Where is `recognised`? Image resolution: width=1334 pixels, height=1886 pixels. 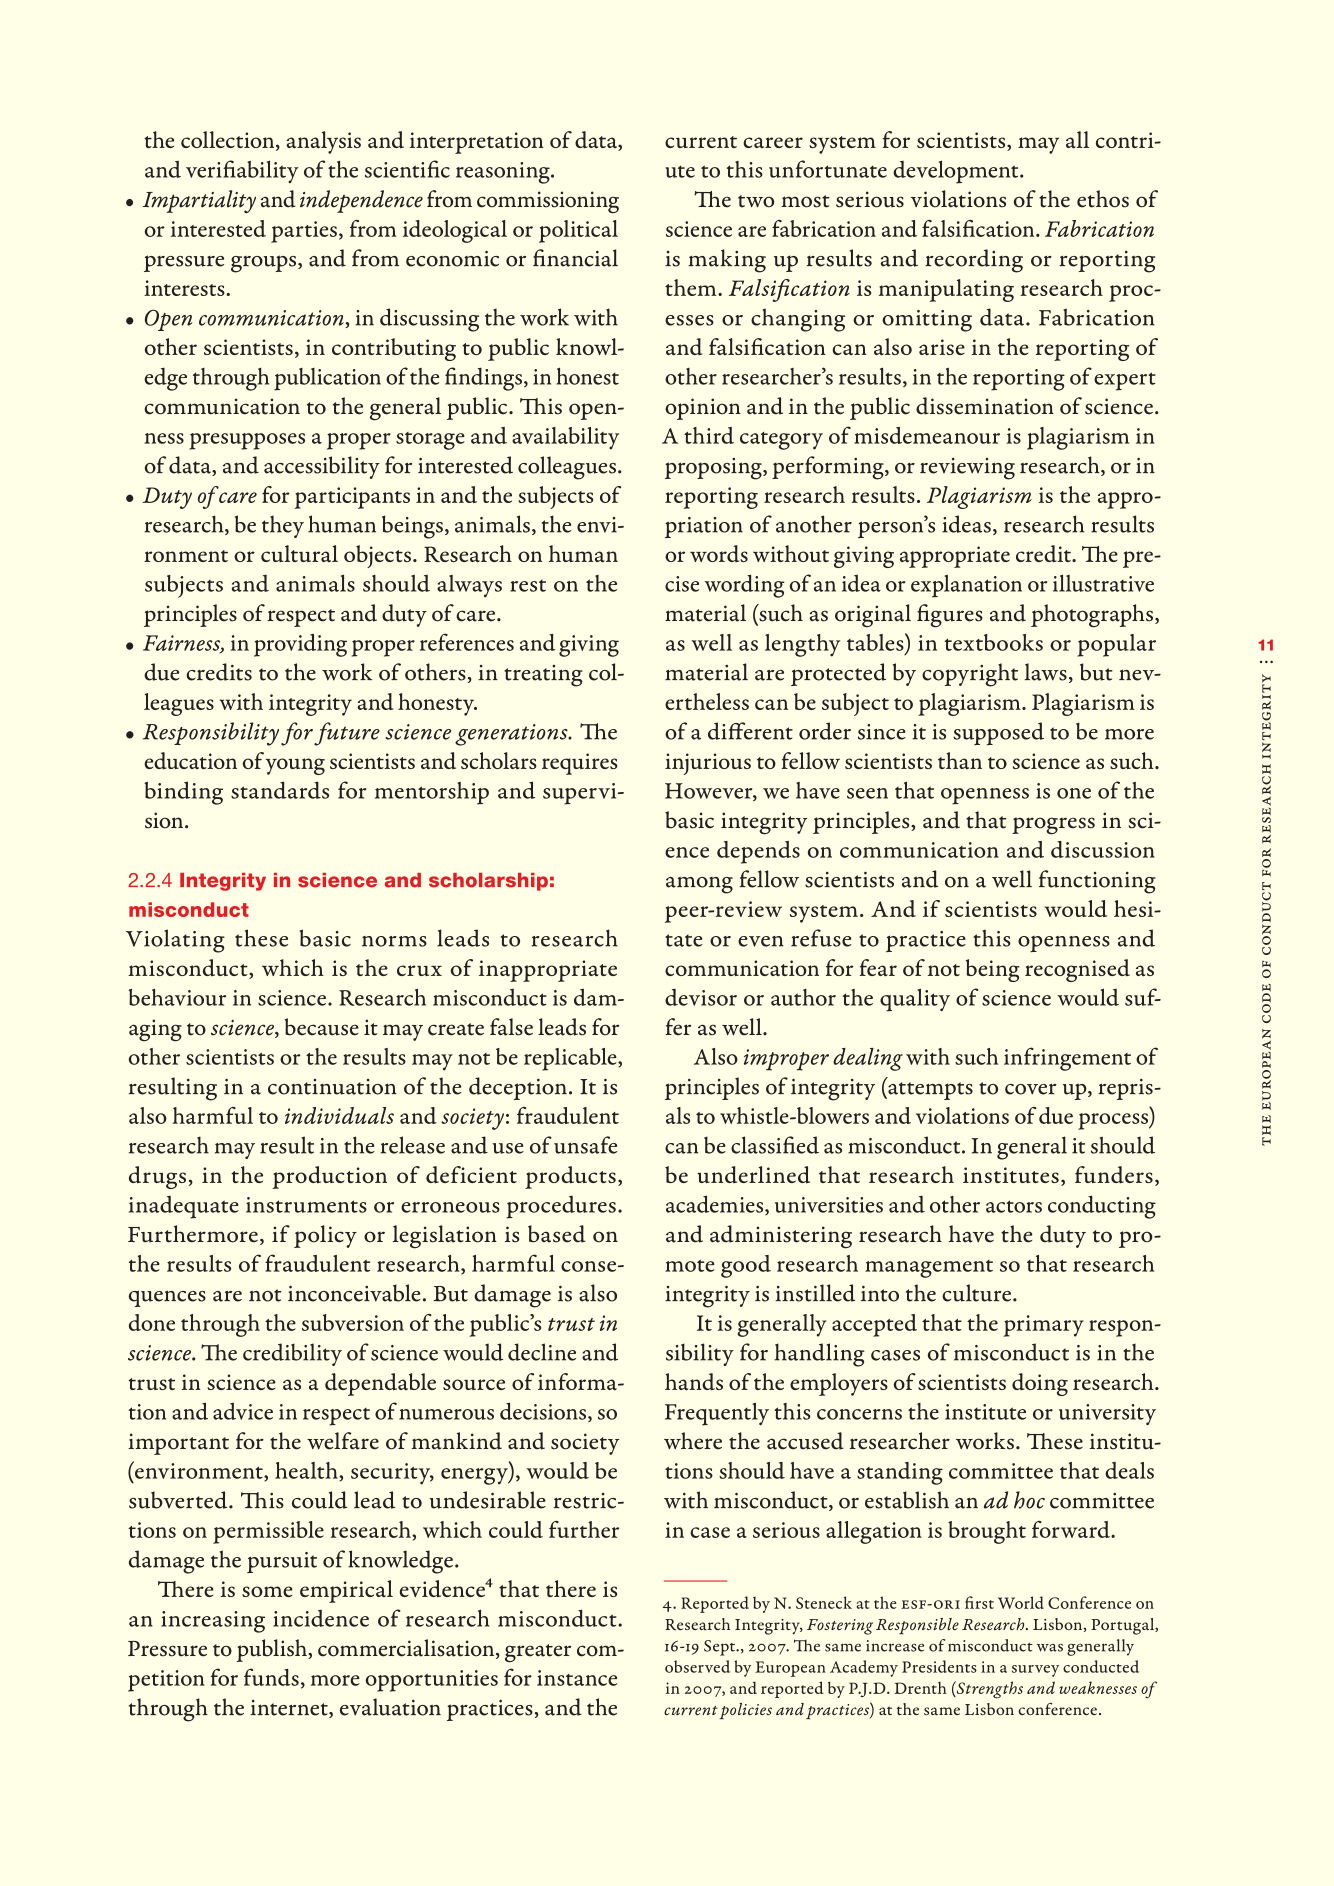 recognised is located at coordinates (1077, 970).
